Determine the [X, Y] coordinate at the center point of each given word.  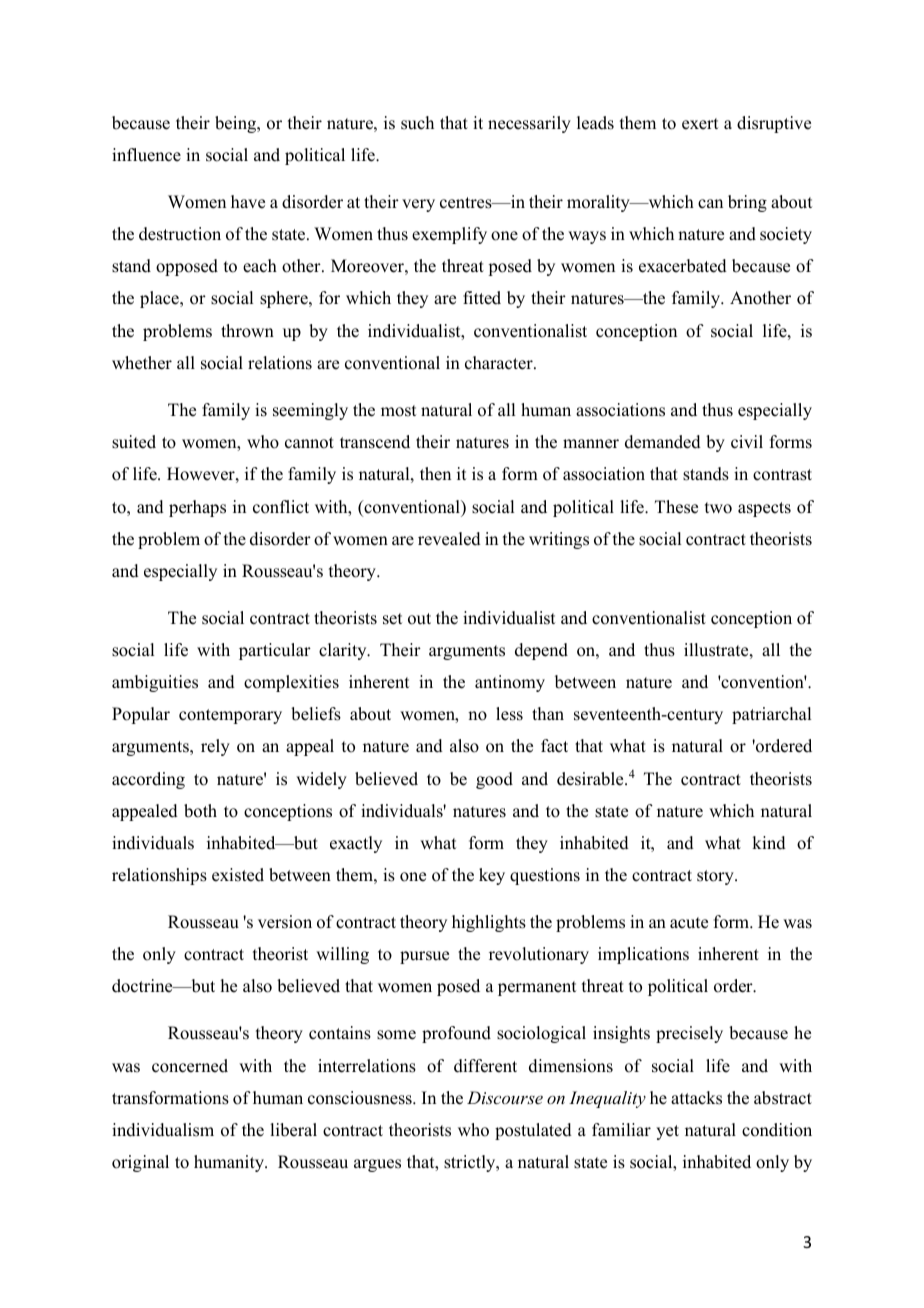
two [718, 508]
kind [769, 843]
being [237, 124]
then [435, 474]
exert [700, 124]
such [417, 123]
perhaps [197, 508]
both [200, 811]
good [494, 780]
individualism [163, 1130]
